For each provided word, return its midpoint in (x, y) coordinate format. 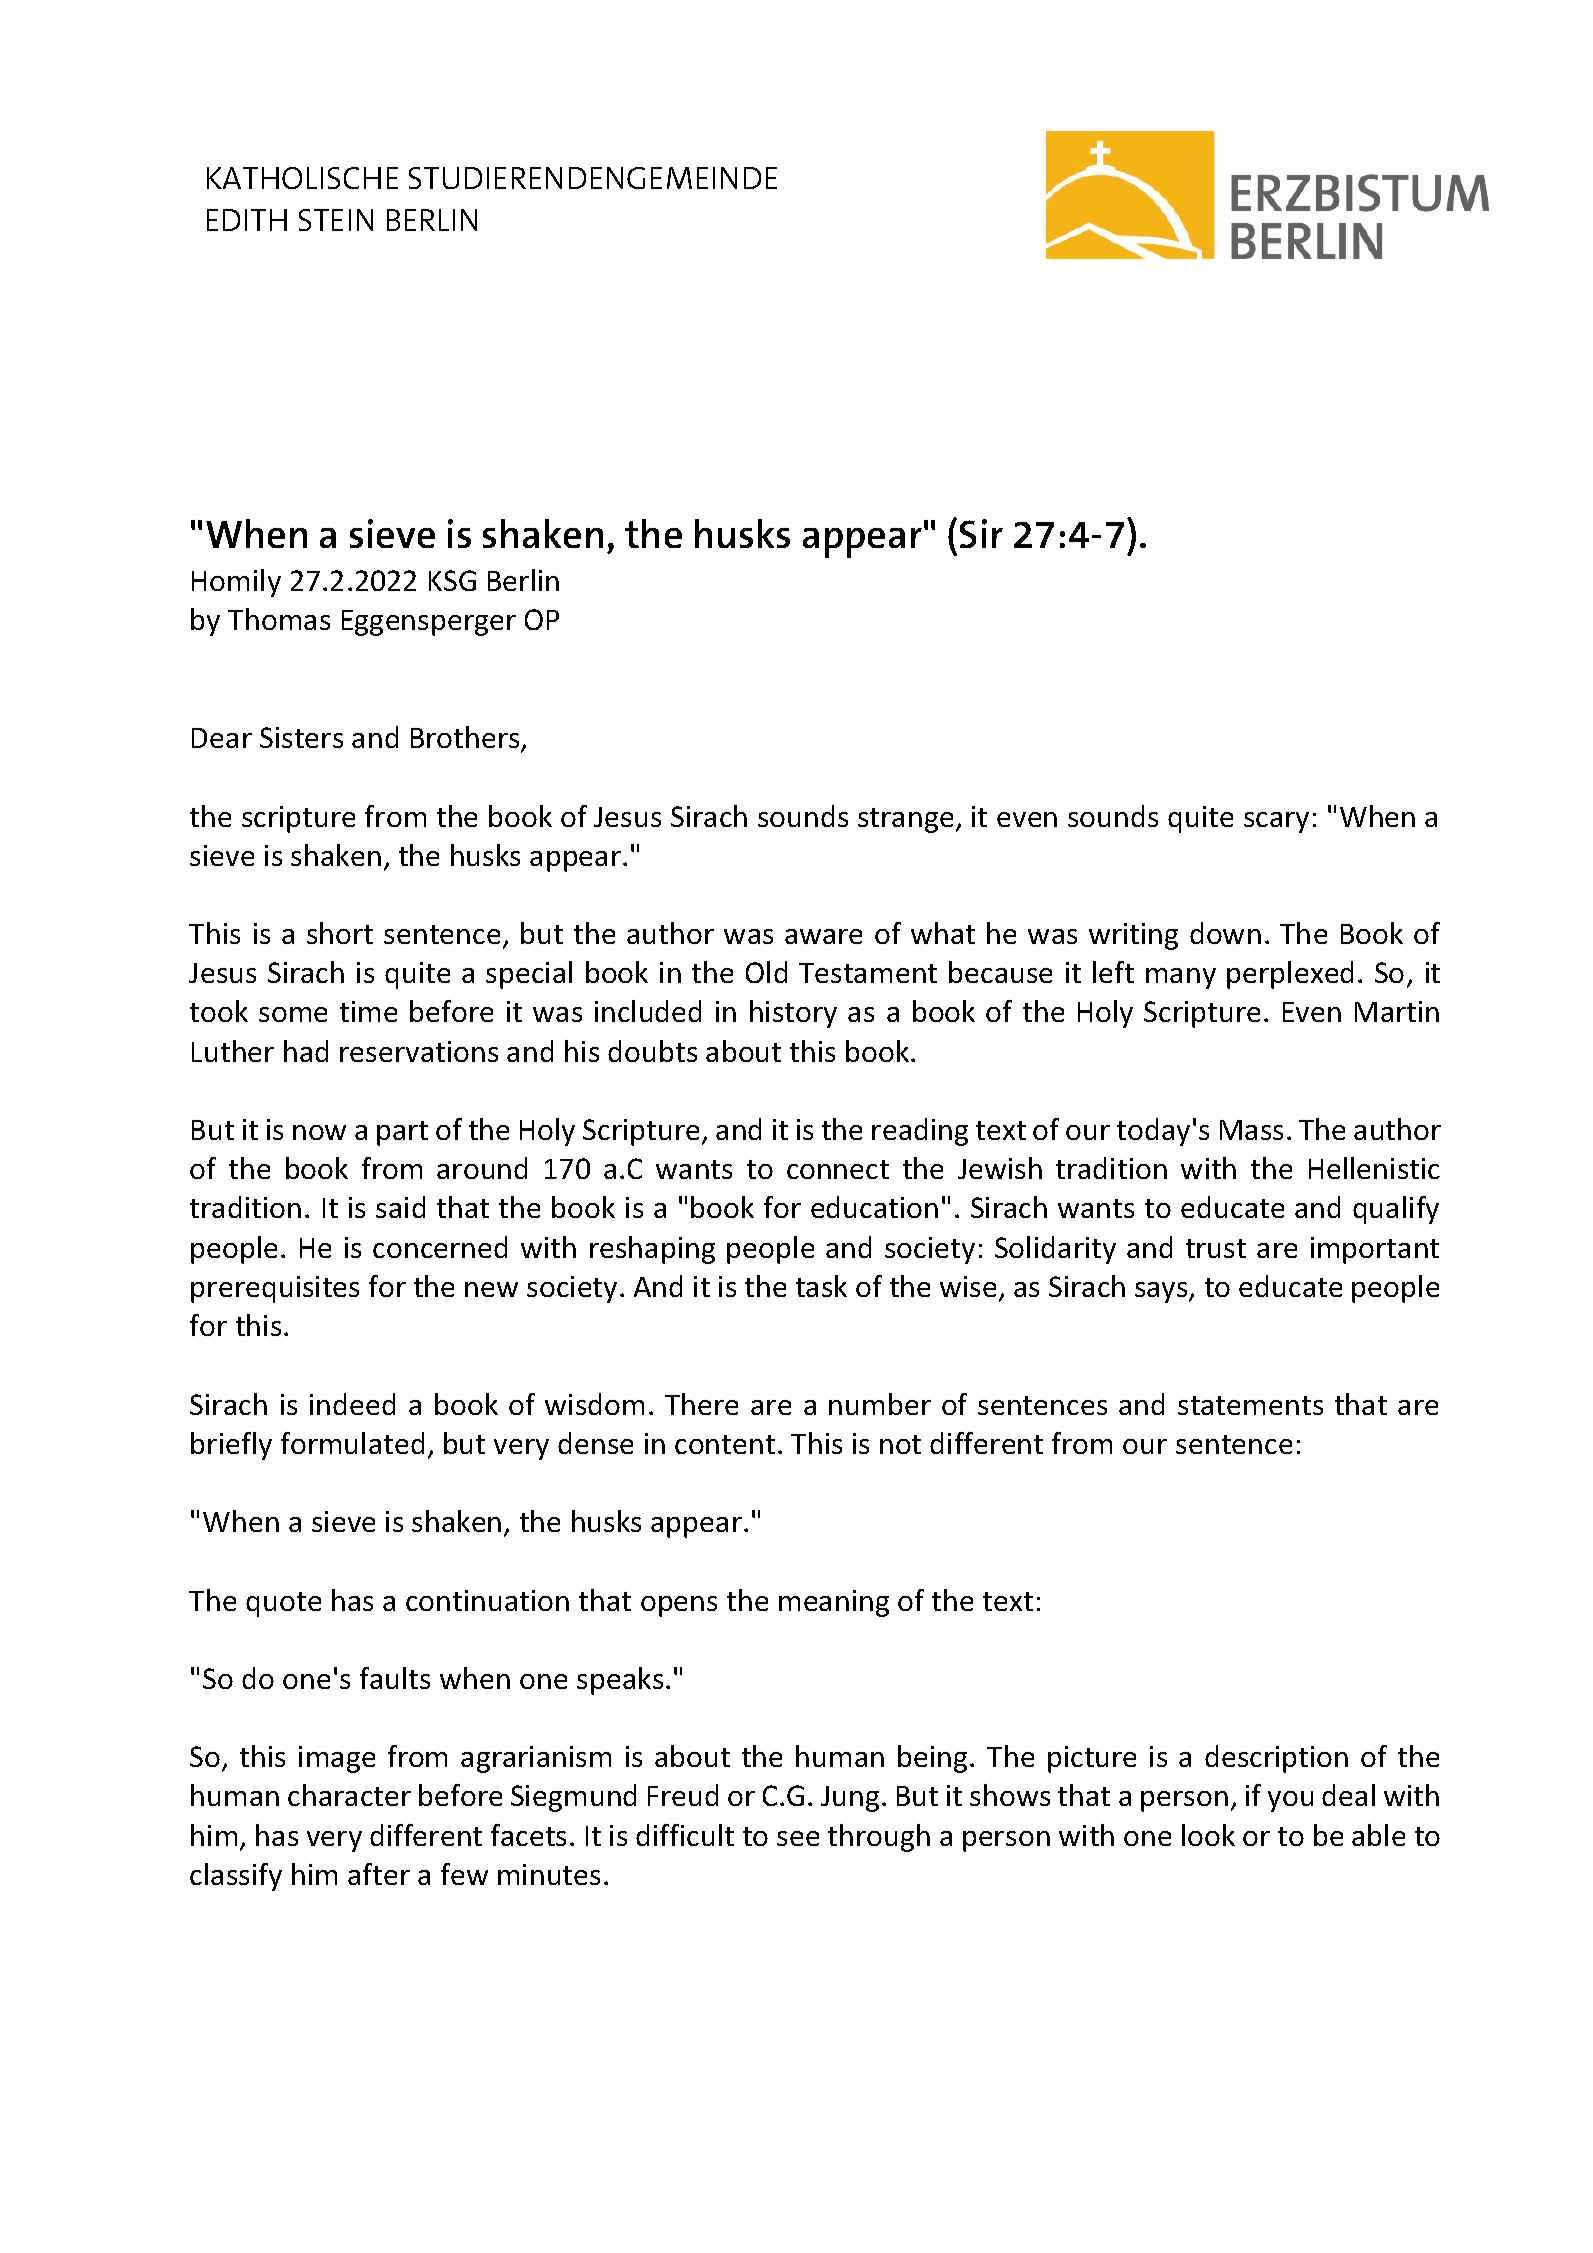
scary (1276, 822)
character (349, 1795)
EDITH (247, 220)
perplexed (1290, 975)
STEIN (336, 220)
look (1208, 1835)
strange (905, 820)
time (368, 1011)
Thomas (279, 619)
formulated (352, 1443)
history (793, 1014)
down (1225, 933)
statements (1250, 1405)
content (725, 1444)
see (798, 1838)
